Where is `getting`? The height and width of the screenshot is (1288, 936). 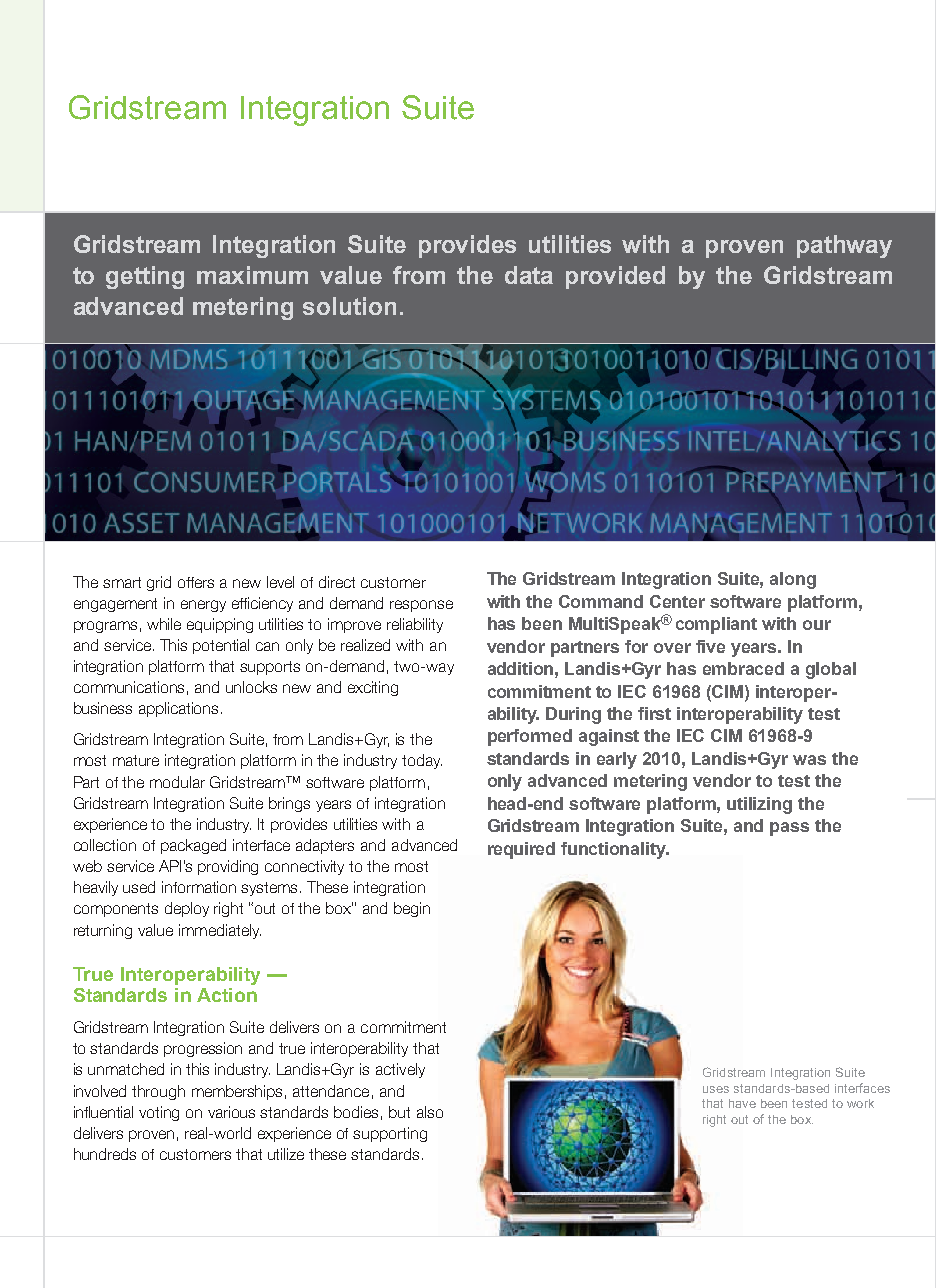
getting is located at coordinates (145, 277).
